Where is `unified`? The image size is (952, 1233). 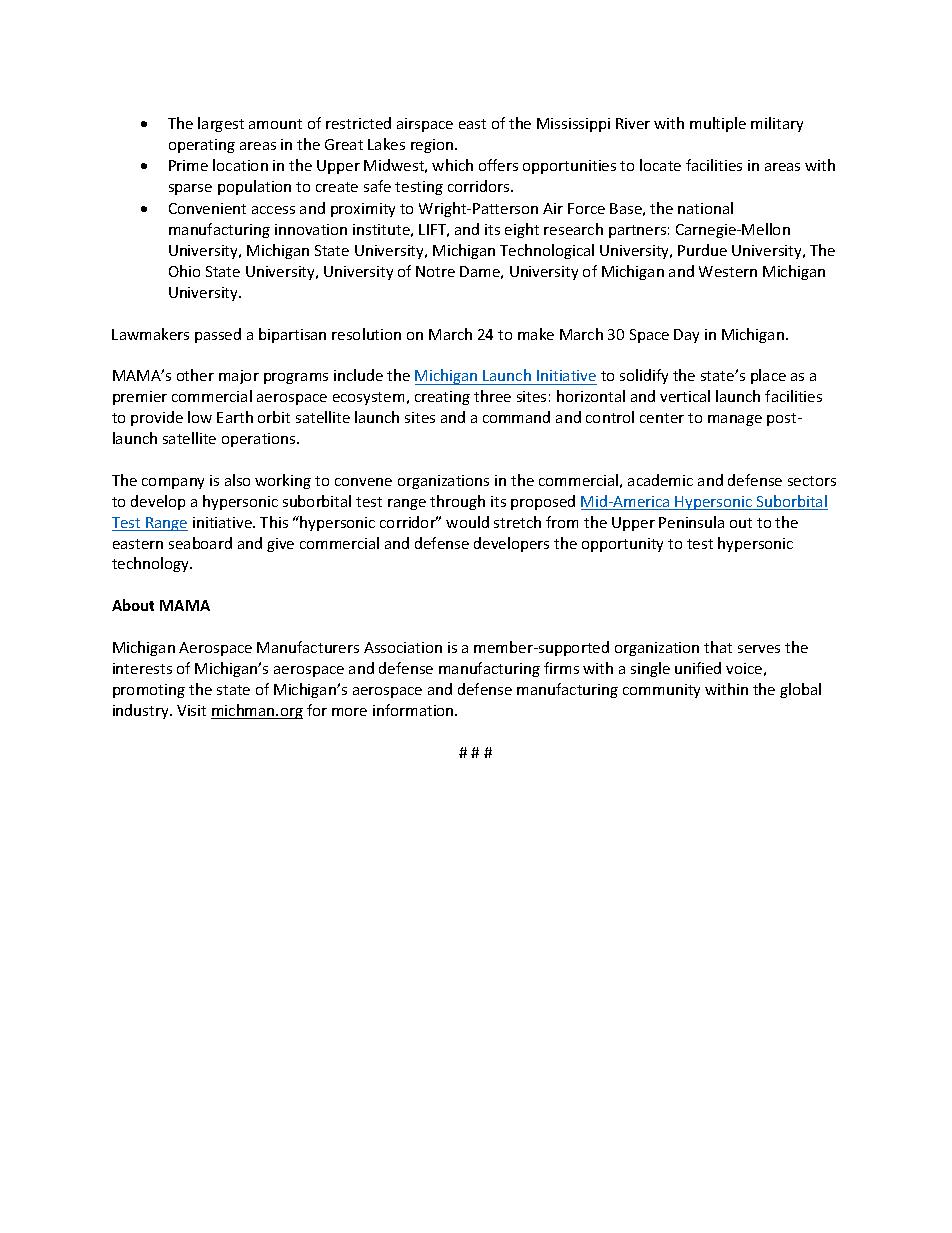
unified is located at coordinates (698, 668).
